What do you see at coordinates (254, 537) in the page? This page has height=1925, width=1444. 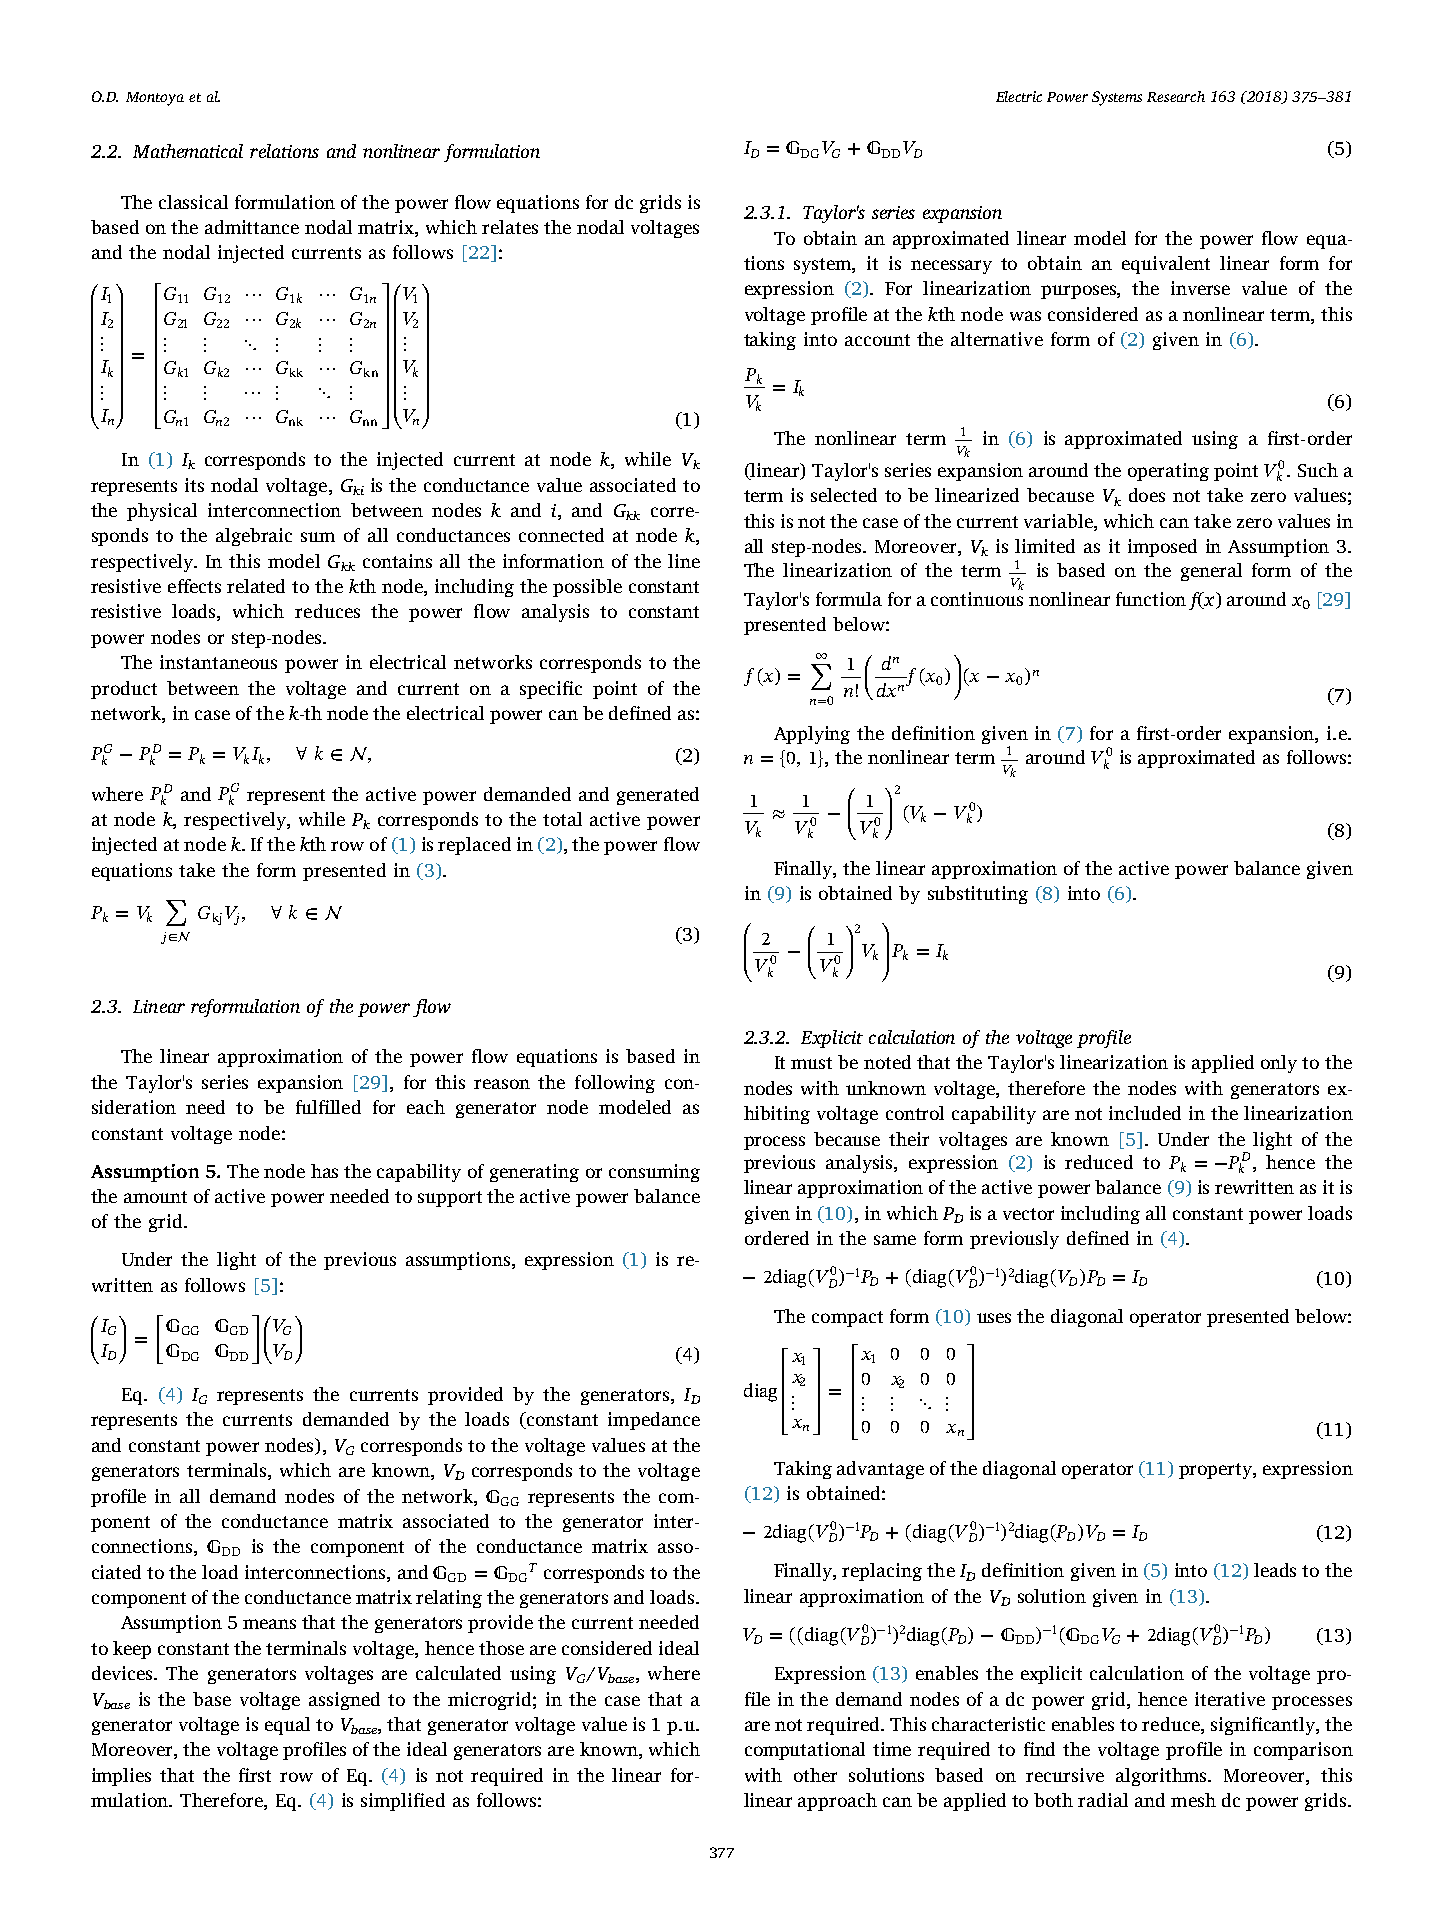 I see `algebraic` at bounding box center [254, 537].
